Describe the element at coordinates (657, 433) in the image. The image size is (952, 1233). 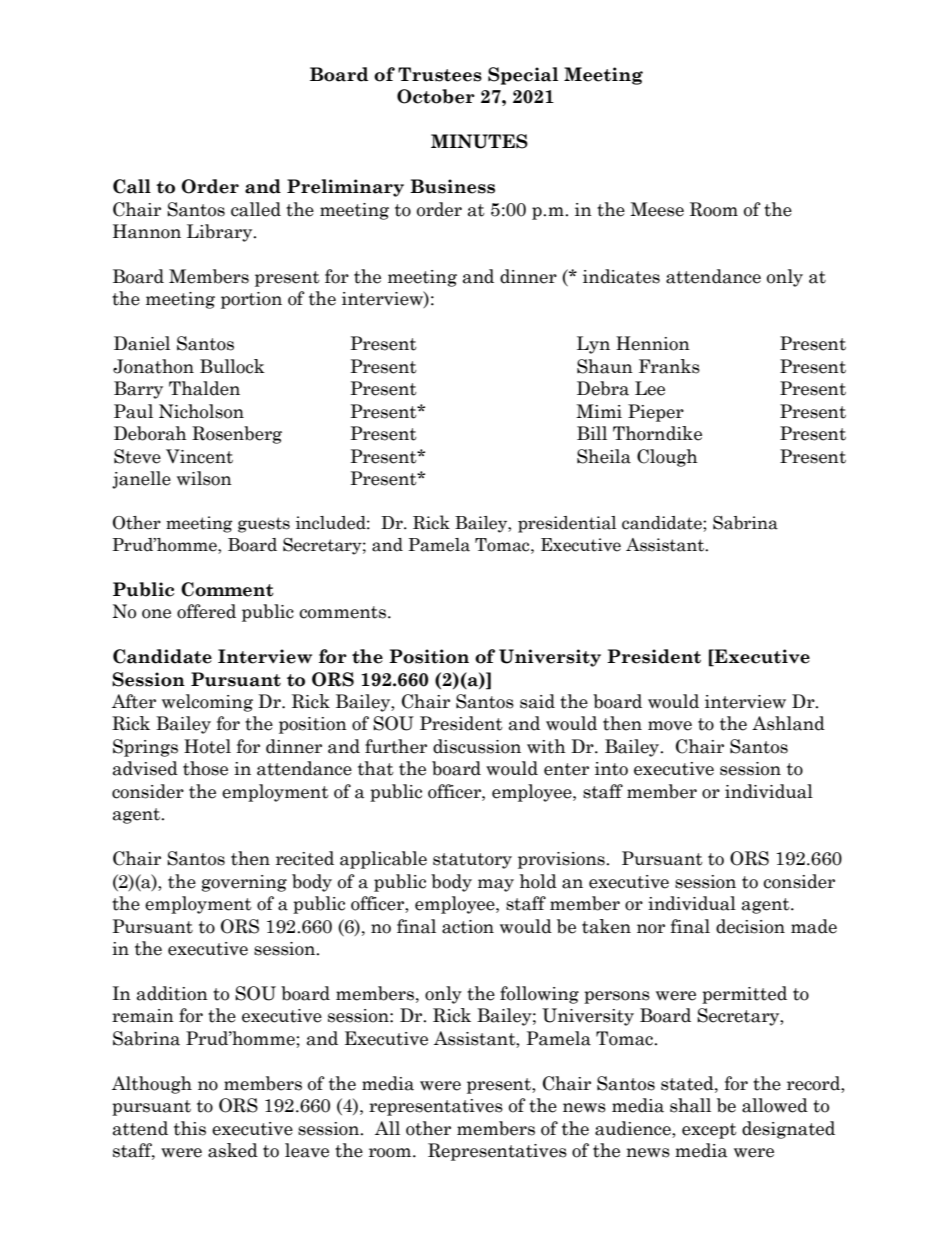
I see `Thorndike` at that location.
